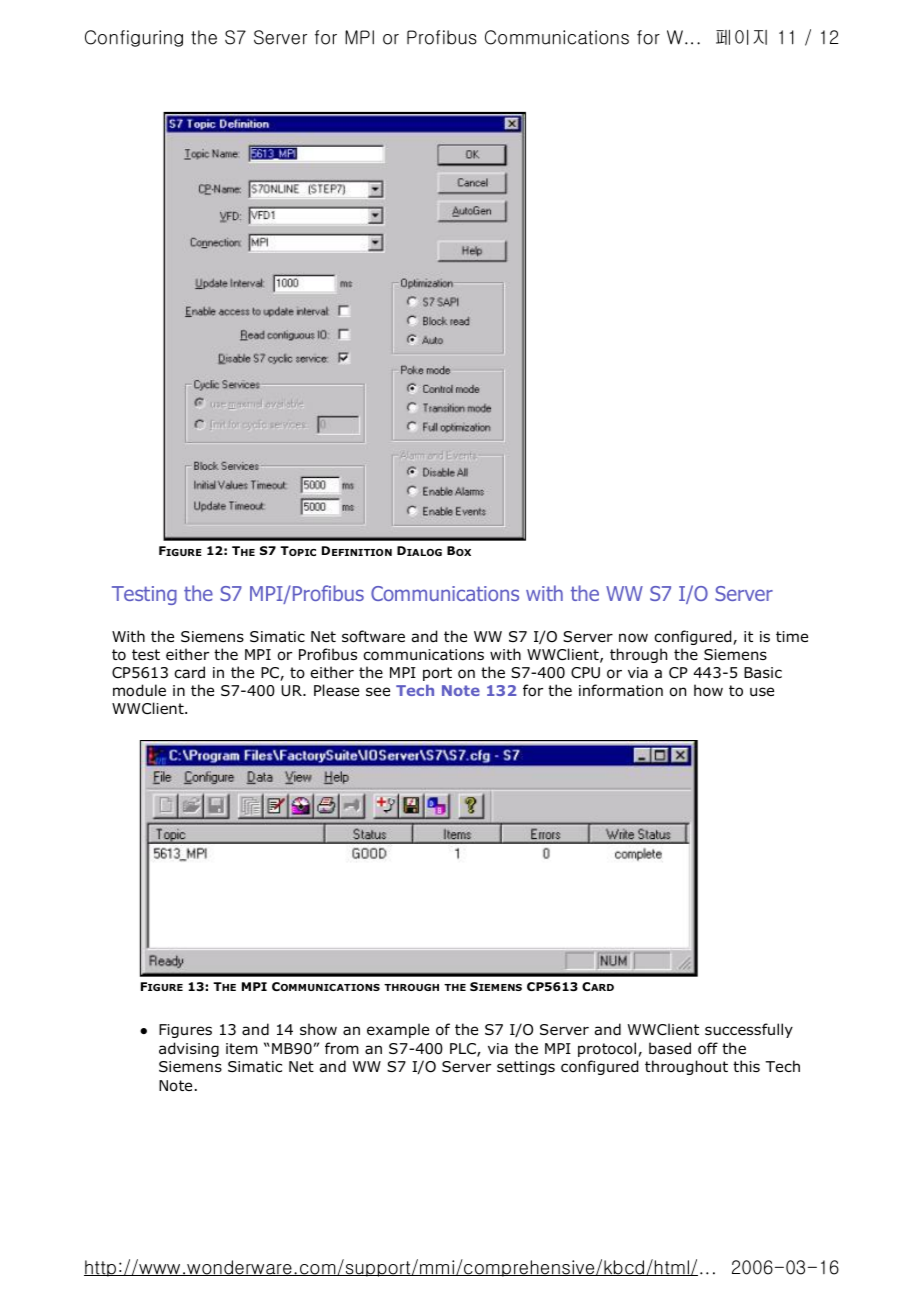  What do you see at coordinates (134, 38) in the document?
I see `Configuring` at bounding box center [134, 38].
